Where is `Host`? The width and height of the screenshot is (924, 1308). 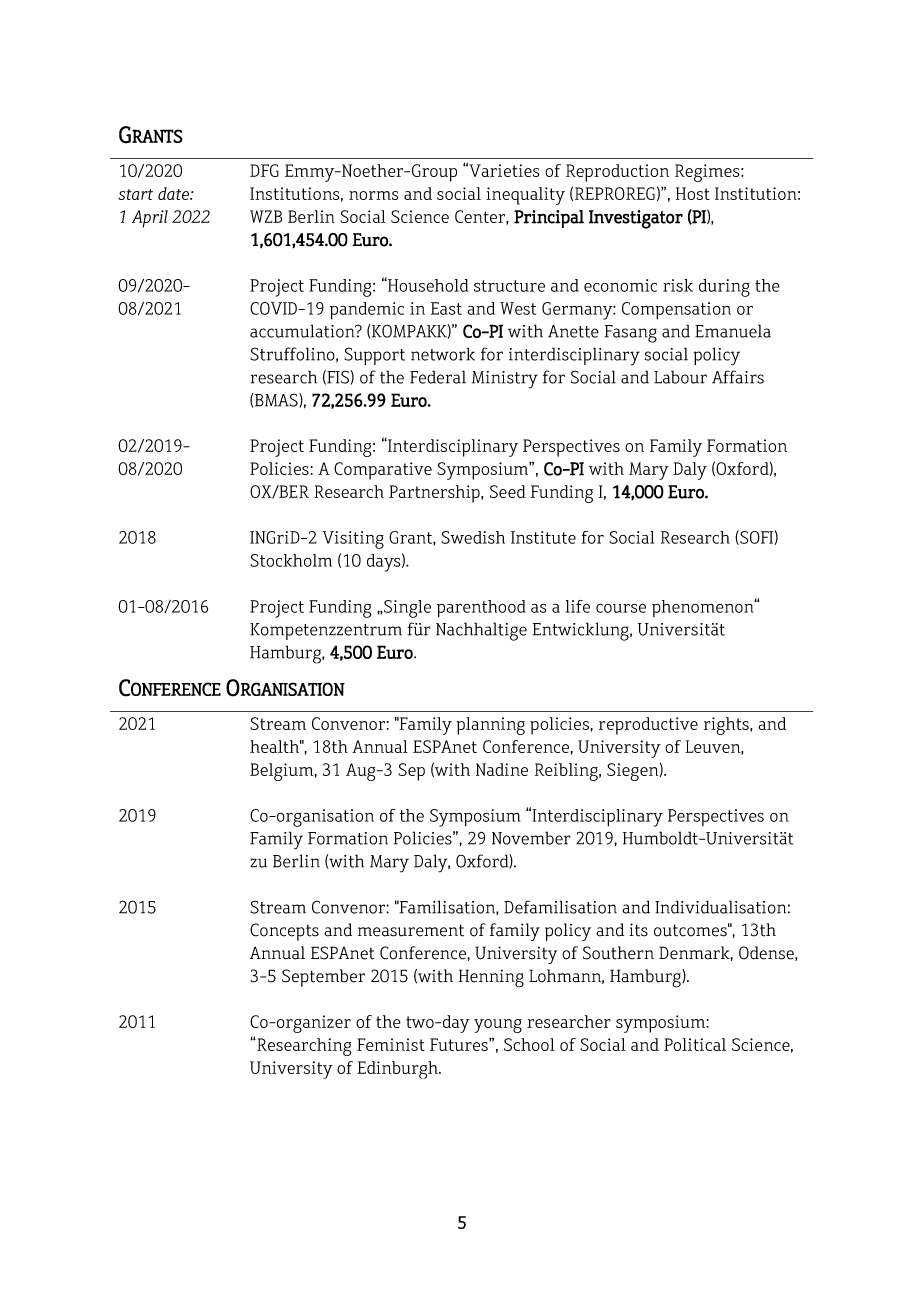
Host is located at coordinates (693, 193).
